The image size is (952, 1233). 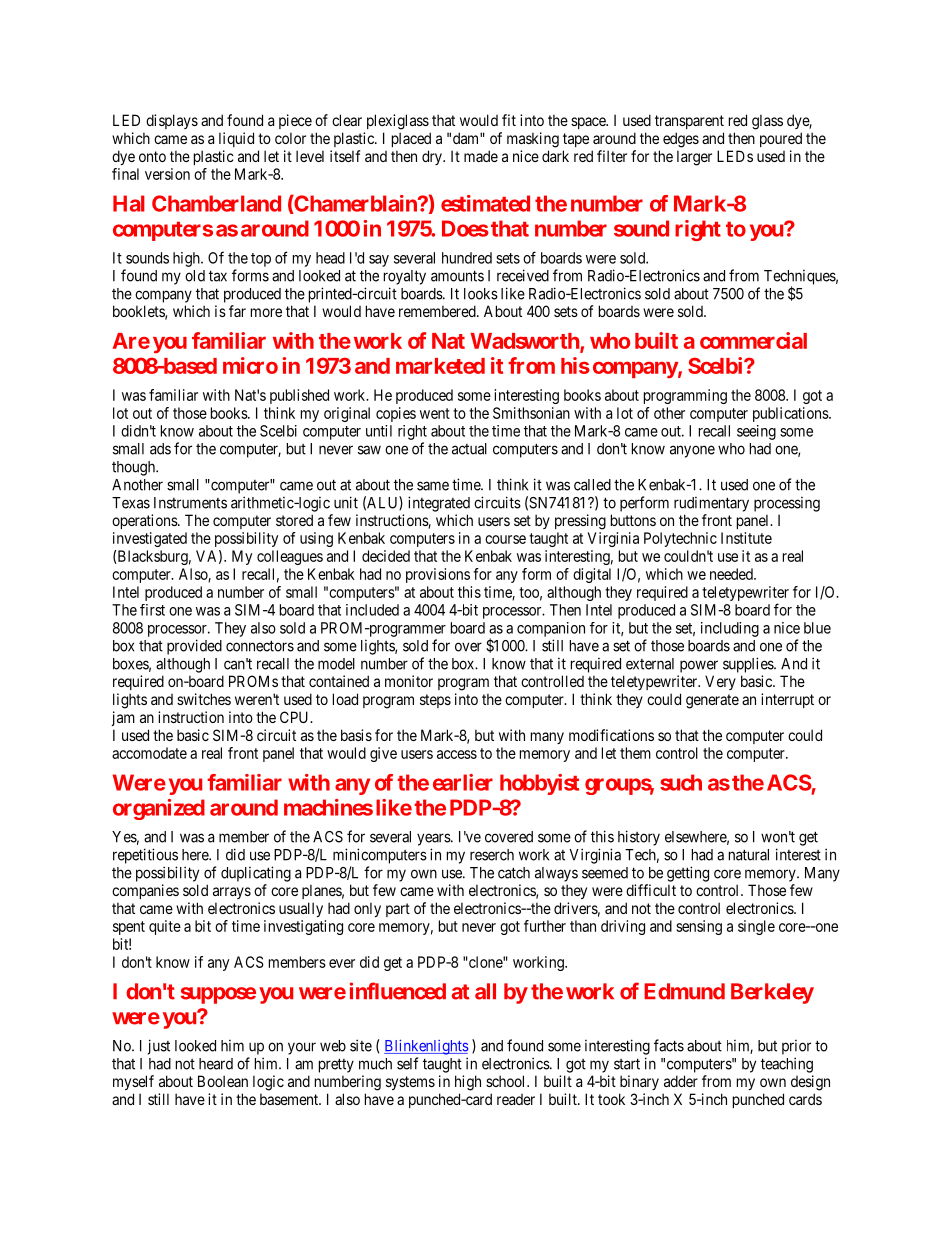 I want to click on access, so click(x=457, y=754).
